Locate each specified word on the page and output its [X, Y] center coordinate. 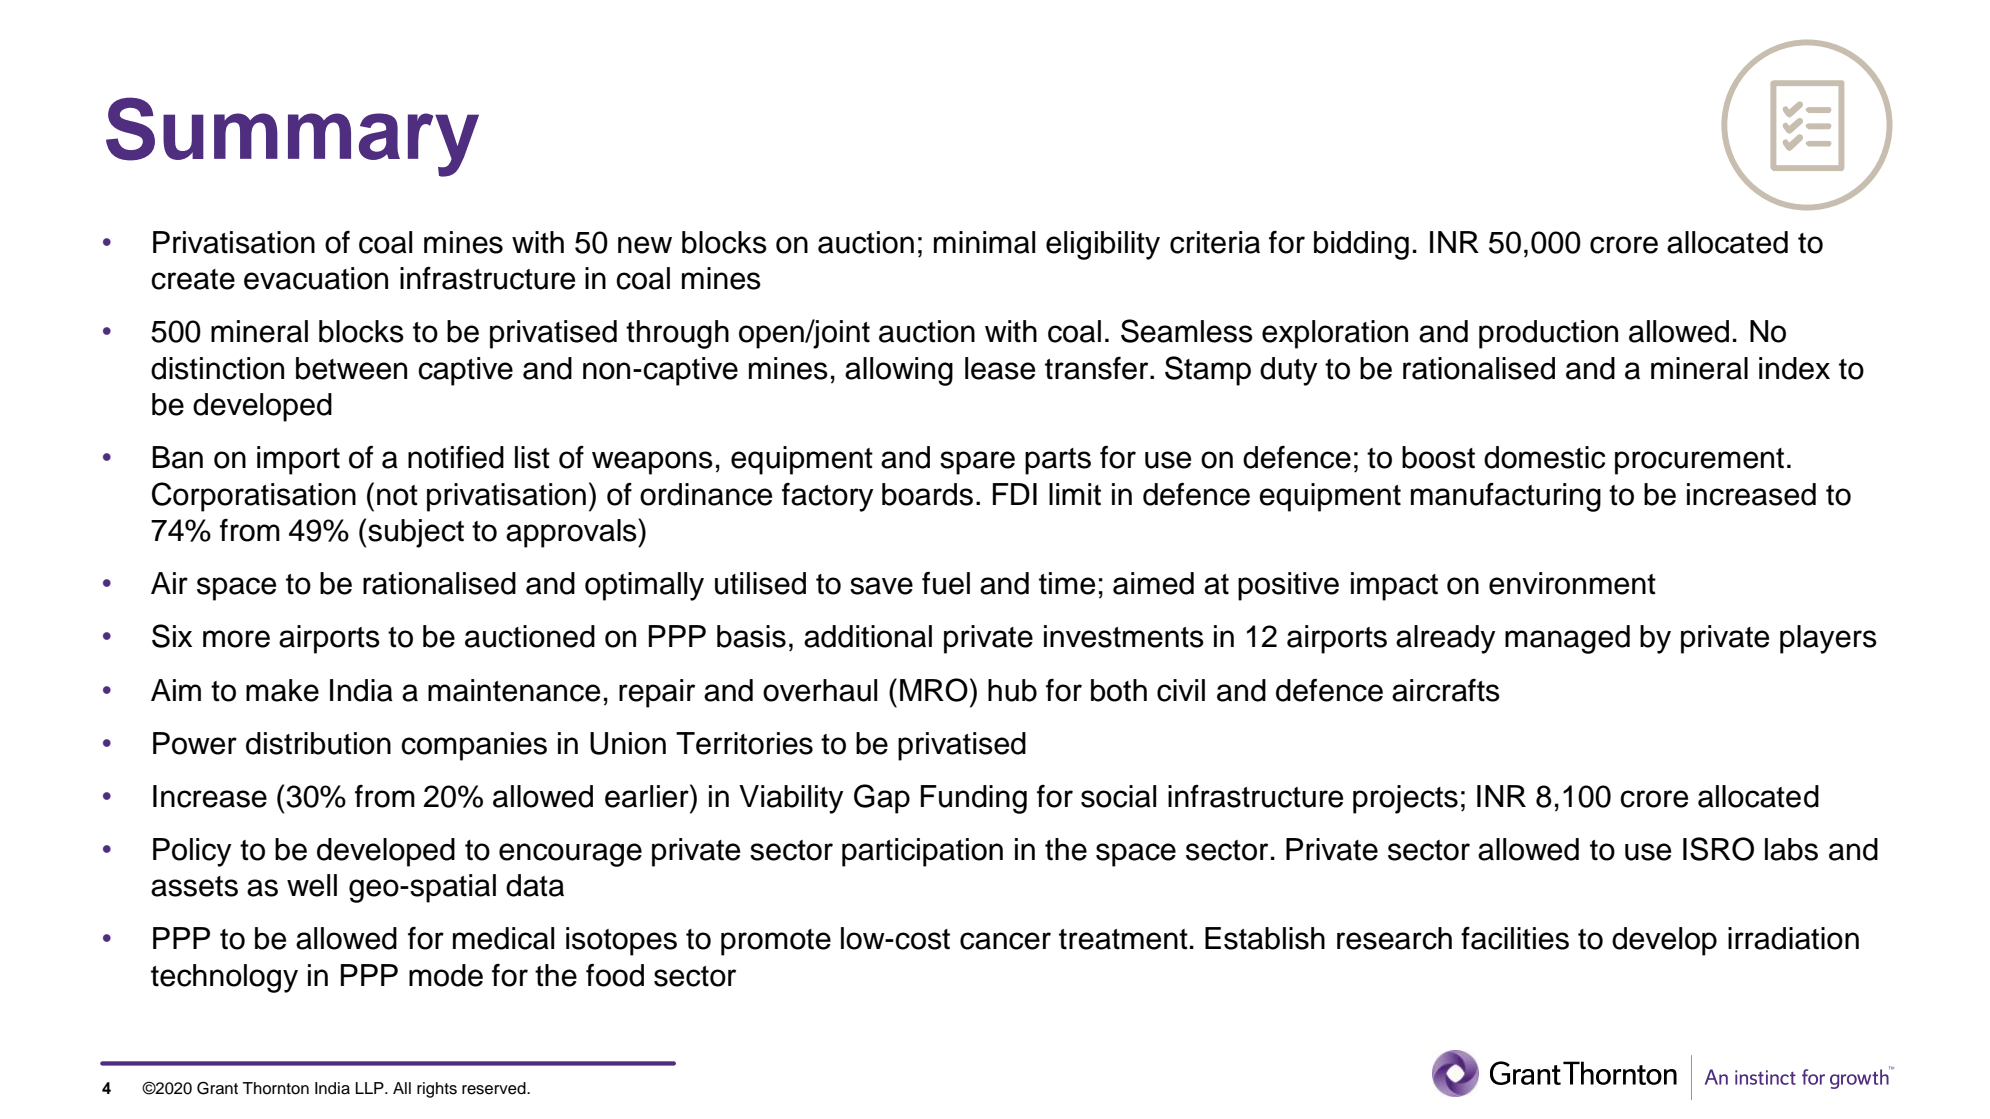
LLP [371, 1088]
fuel [946, 583]
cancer [1005, 941]
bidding [1361, 245]
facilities [1515, 938]
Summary [292, 137]
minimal [984, 242]
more [236, 639]
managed [1567, 639]
